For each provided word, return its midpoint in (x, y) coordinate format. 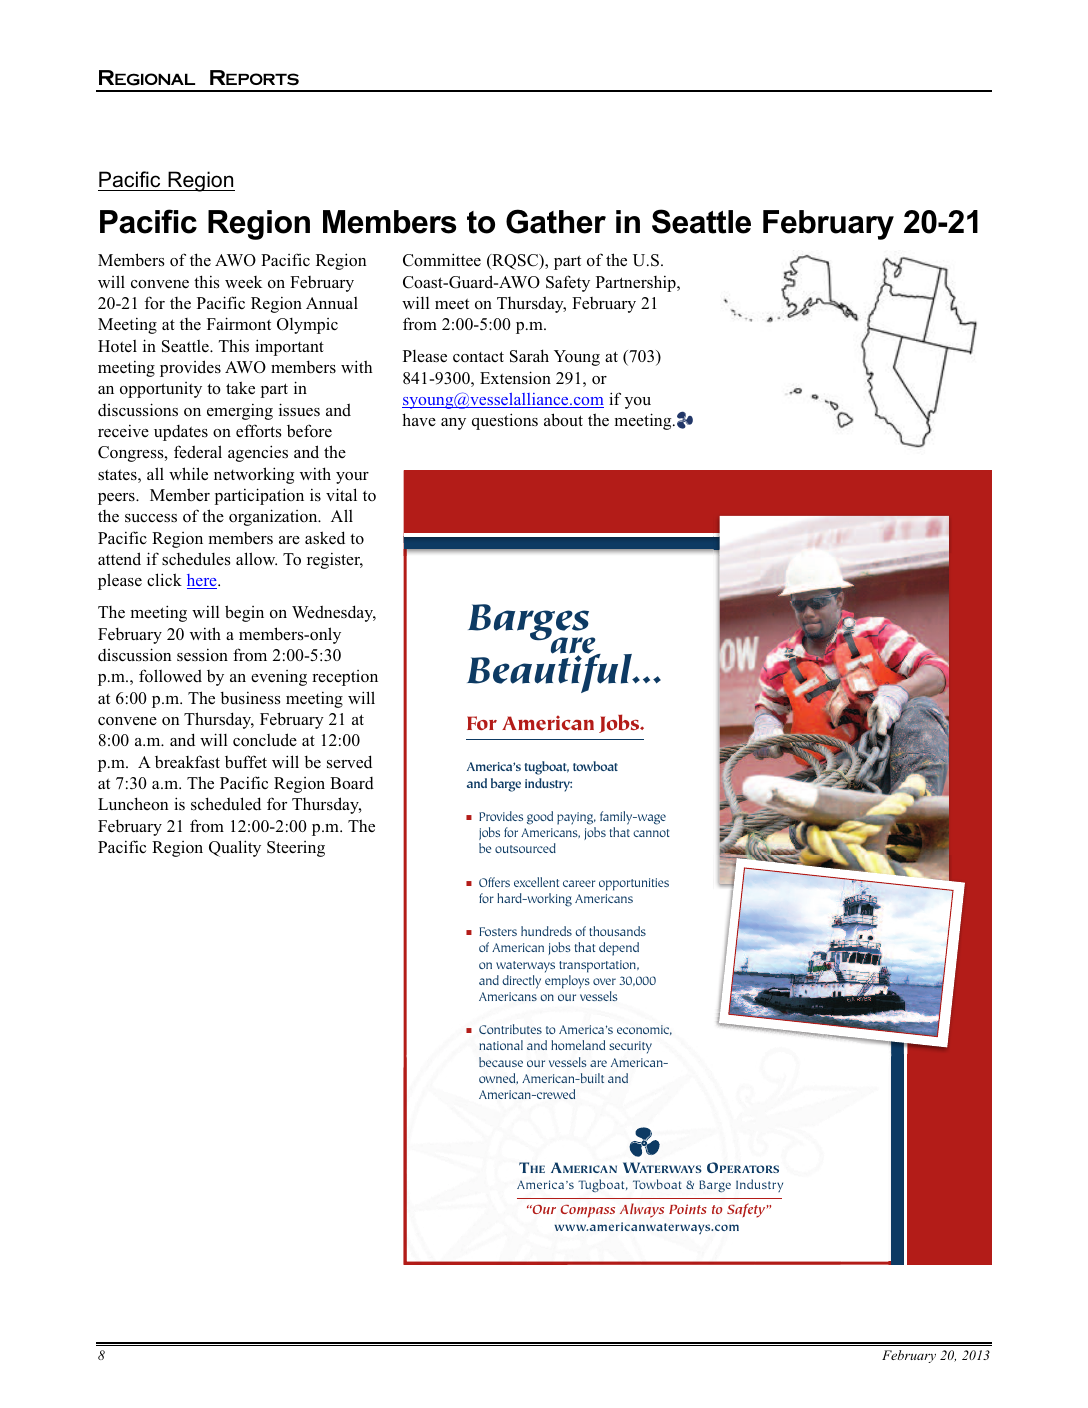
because (501, 1062)
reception (345, 678)
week (243, 282)
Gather (556, 221)
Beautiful (550, 672)
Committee (442, 260)
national (501, 1045)
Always (642, 1210)
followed (170, 676)
